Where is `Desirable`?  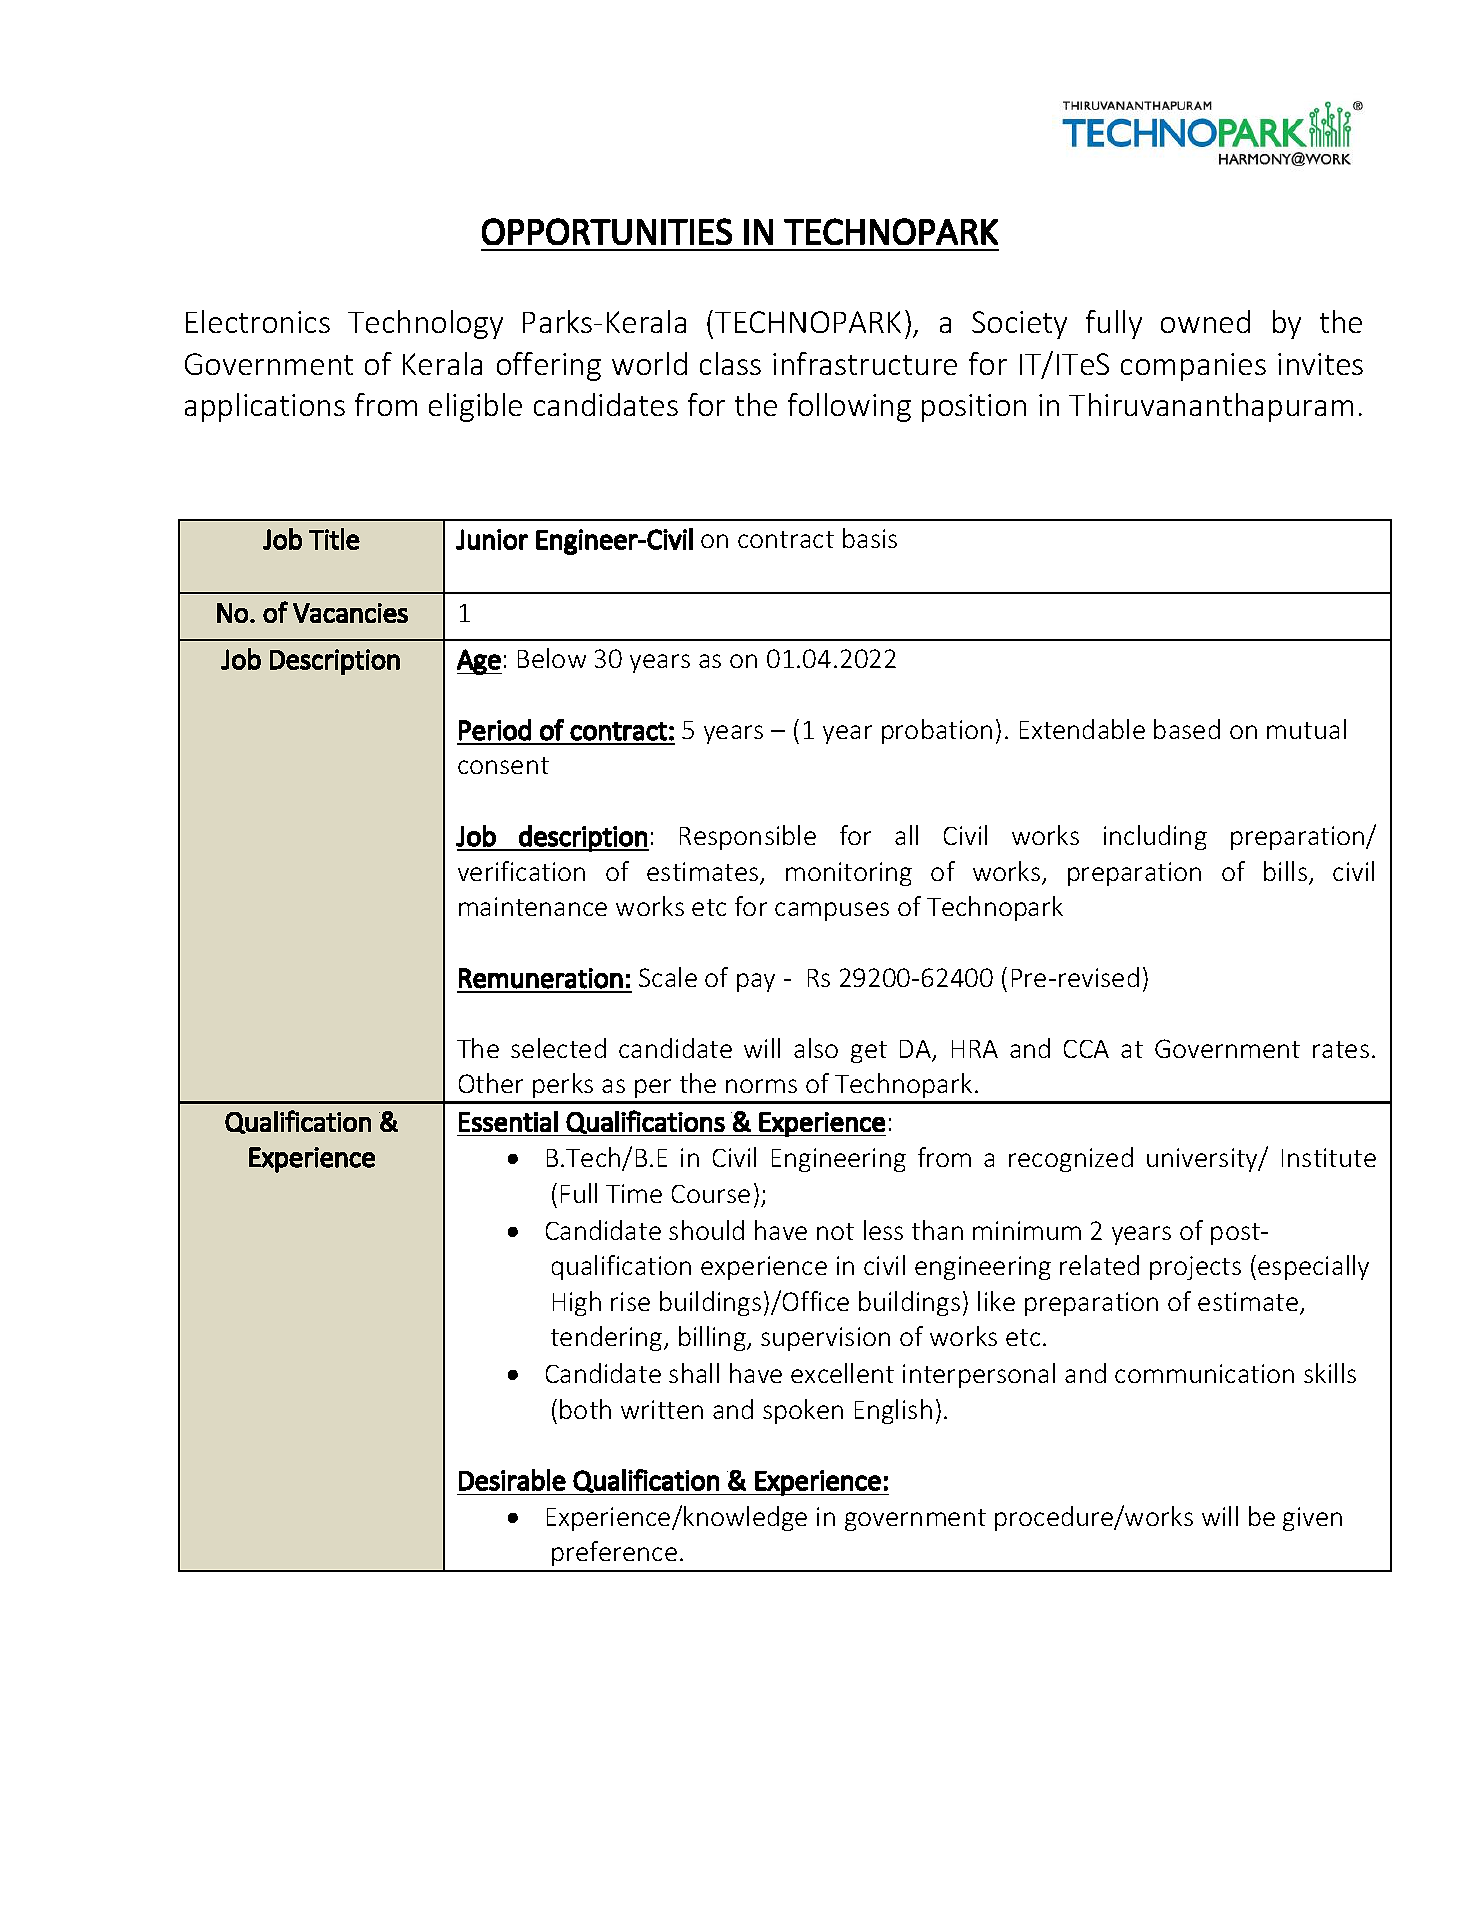
Desirable is located at coordinates (512, 1480).
